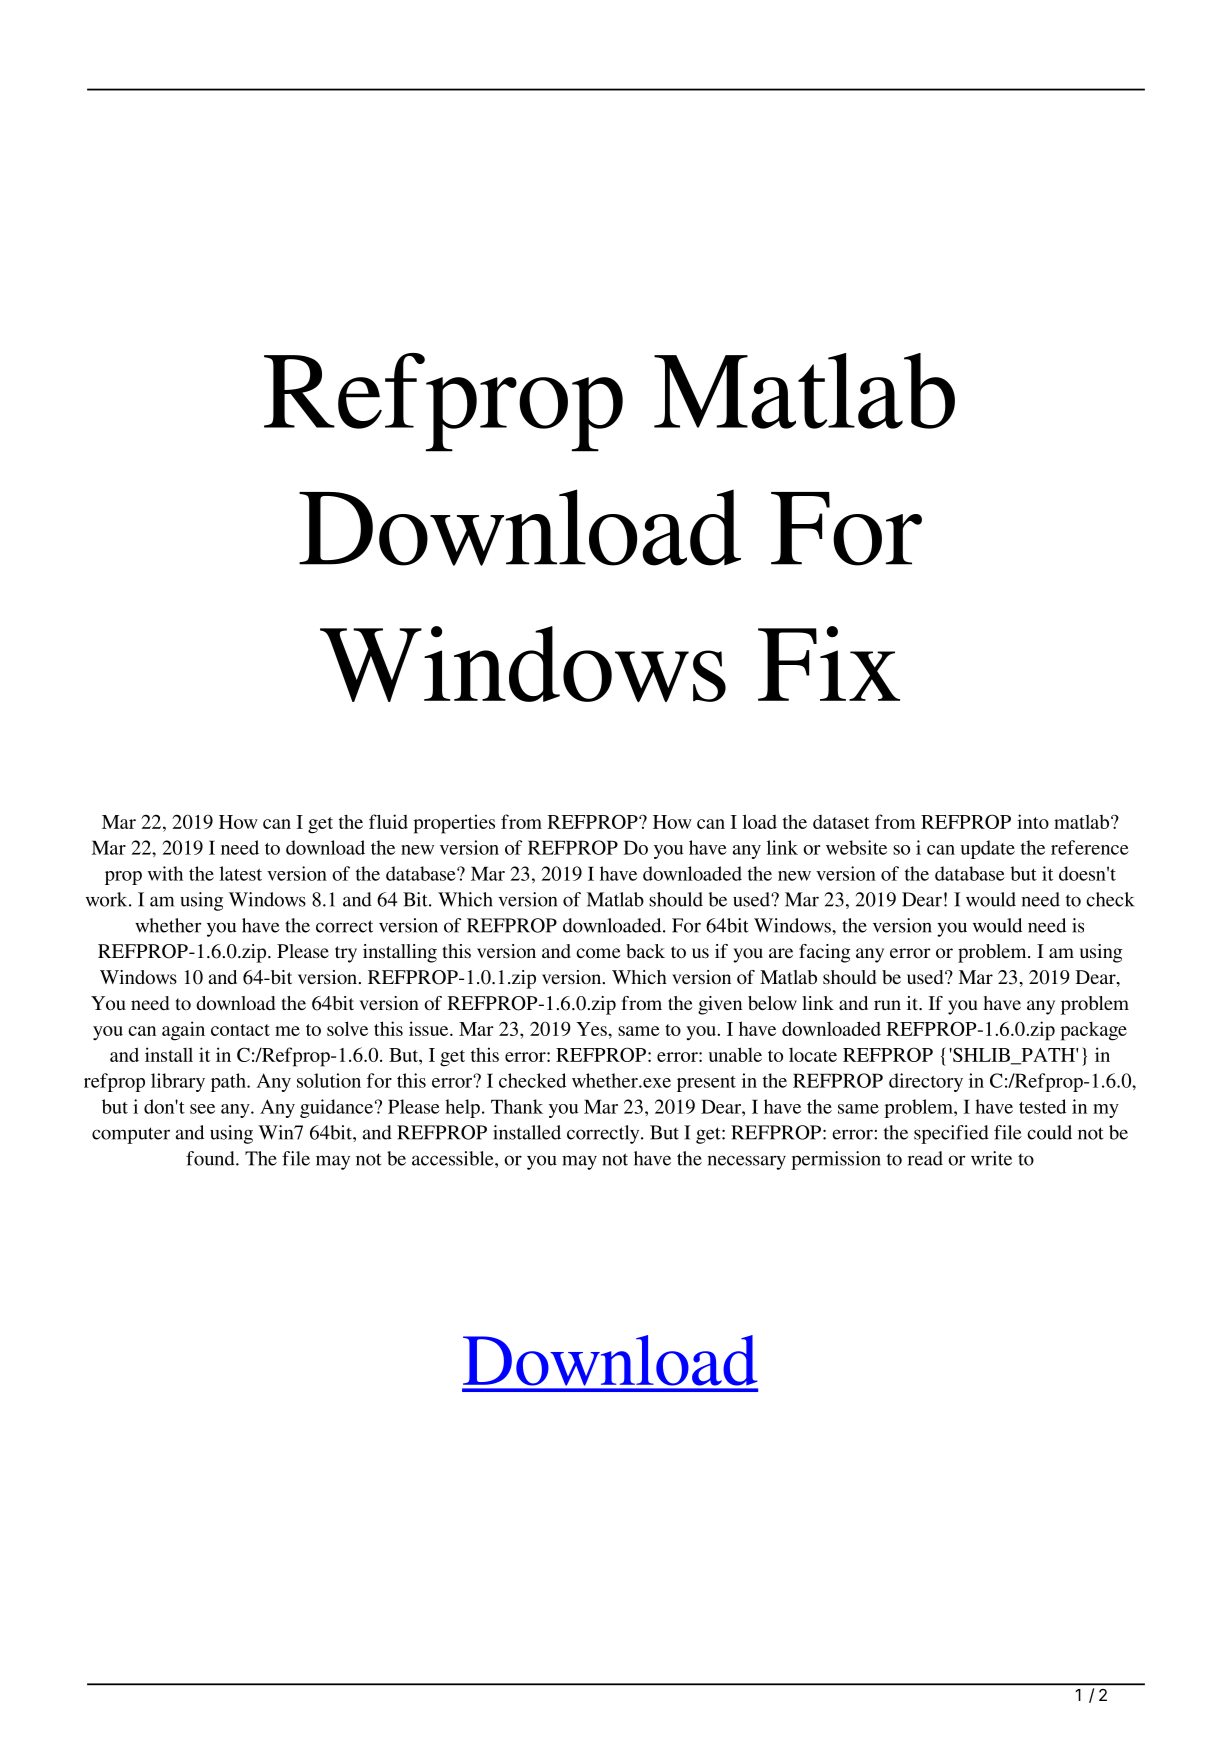 This document has width=1232, height=1743. I want to click on into, so click(1033, 821).
